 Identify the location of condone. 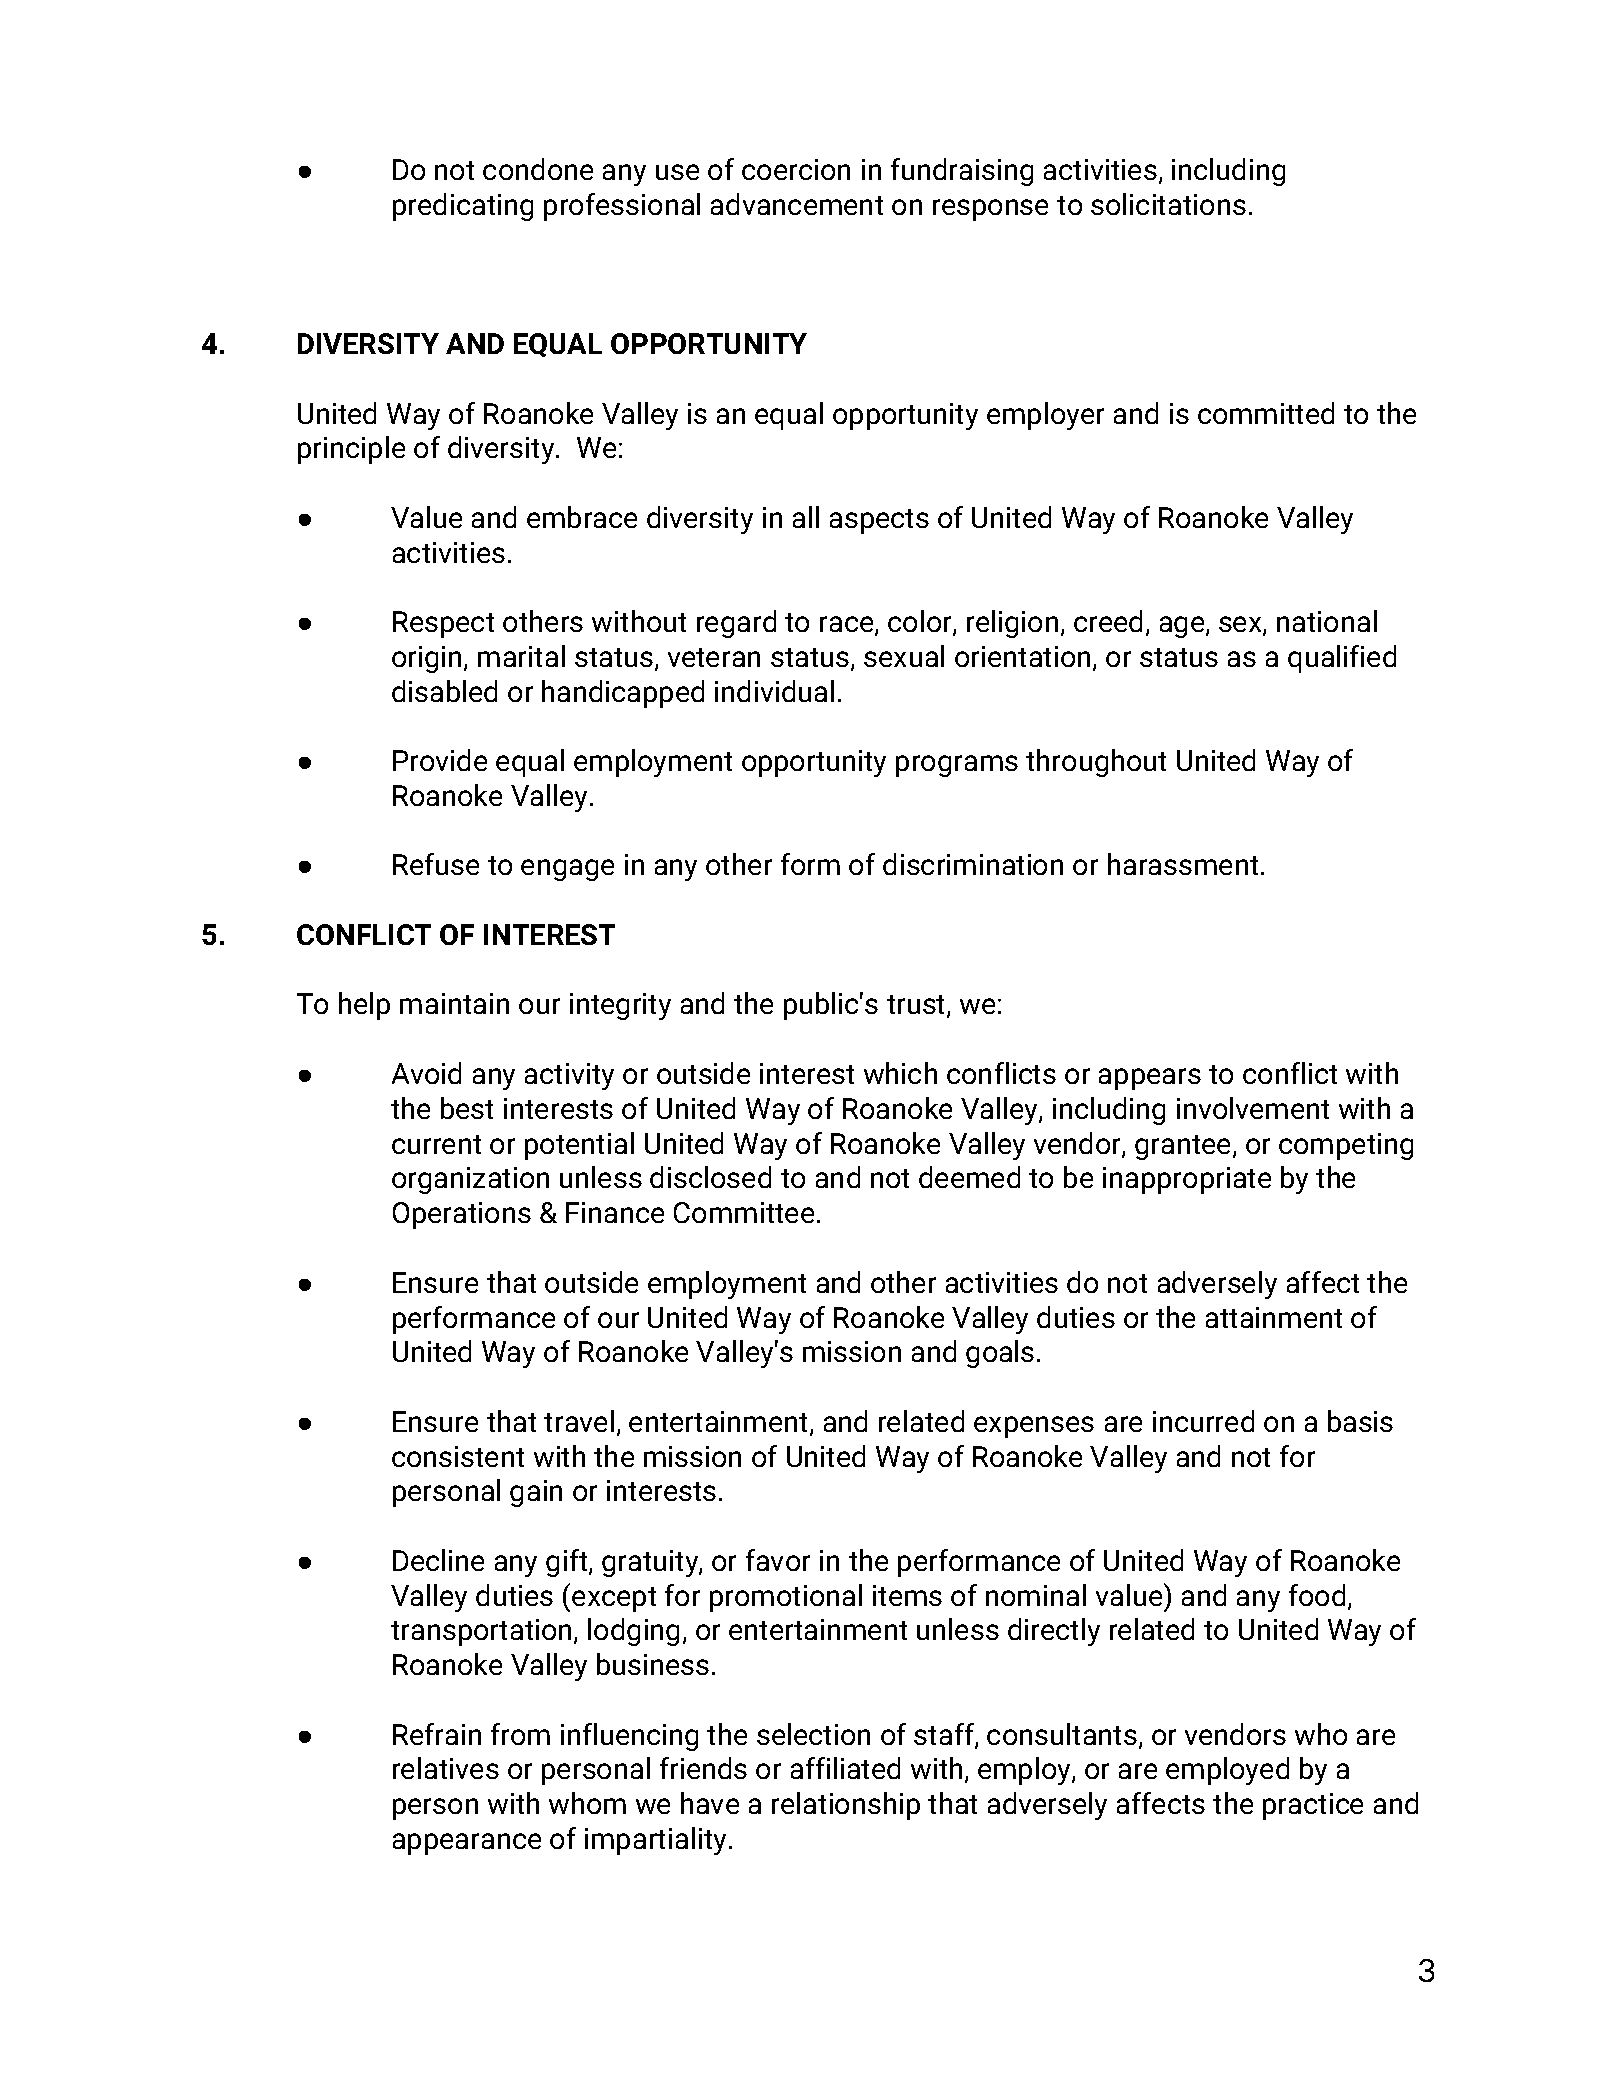
(538, 169).
